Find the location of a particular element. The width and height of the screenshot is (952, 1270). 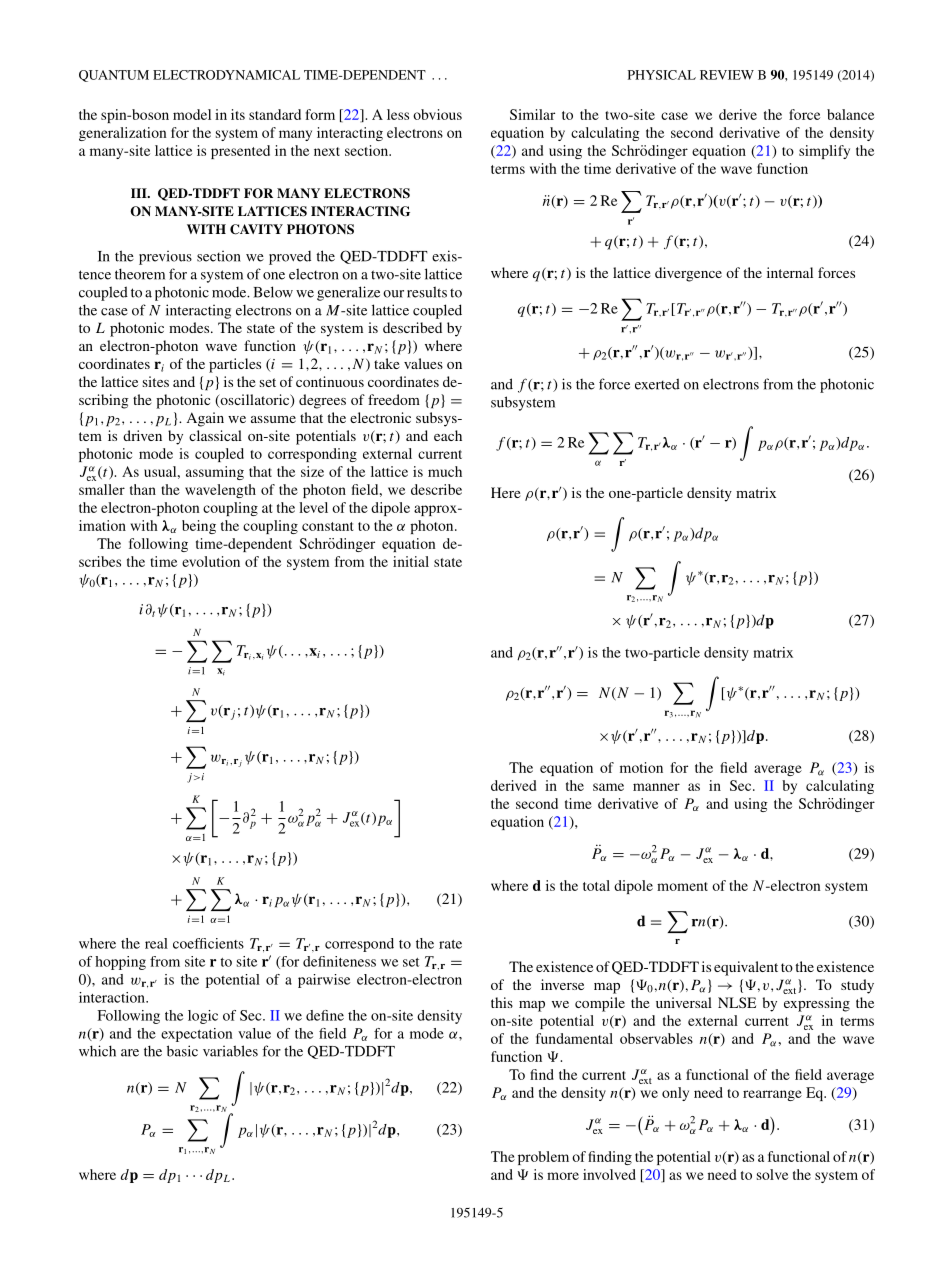

its is located at coordinates (238, 114).
